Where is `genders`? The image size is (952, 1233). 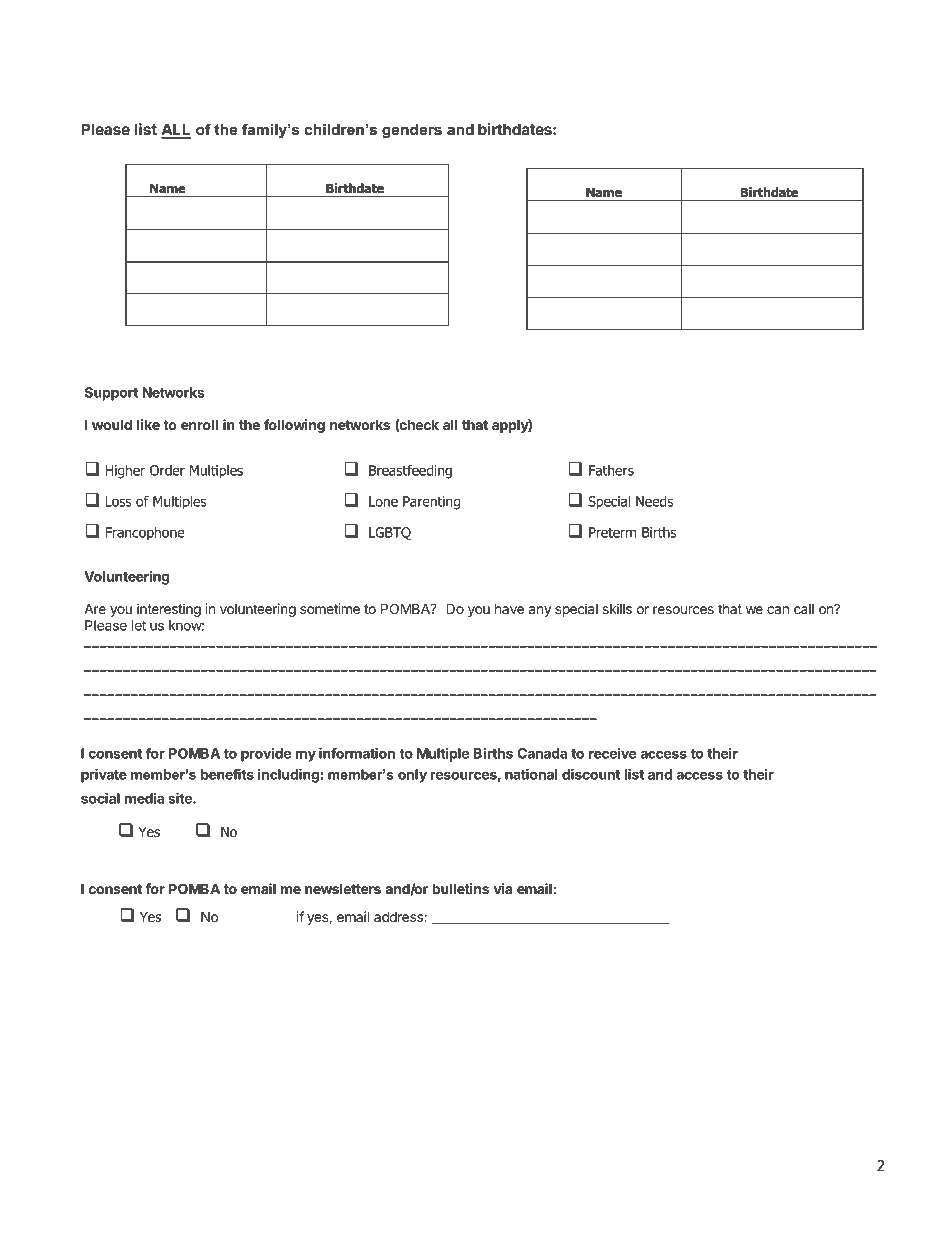 genders is located at coordinates (412, 131).
